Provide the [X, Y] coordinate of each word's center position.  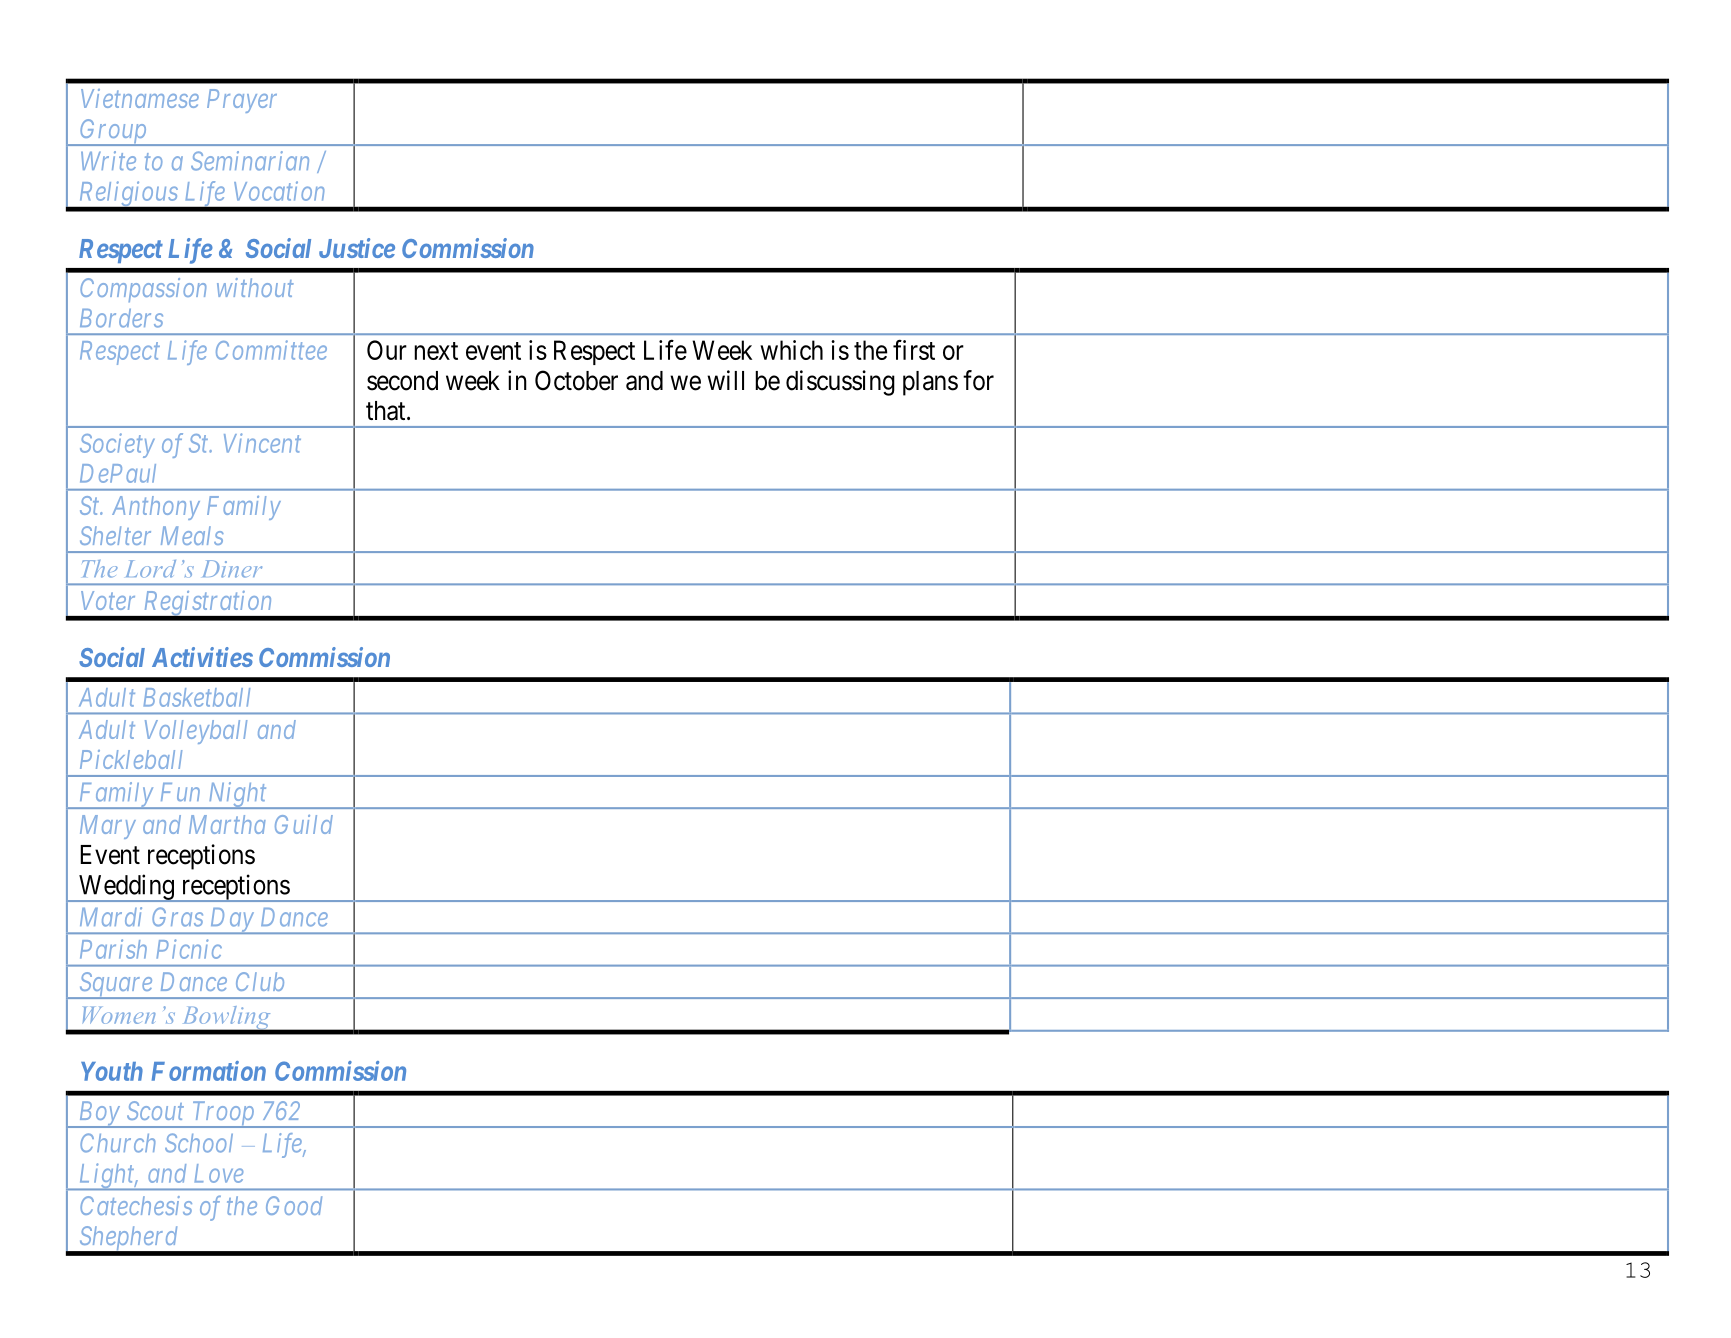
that [387, 411]
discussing [840, 383]
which [791, 350]
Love [219, 1173]
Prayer [242, 101]
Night [237, 795]
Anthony [156, 508]
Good [294, 1205]
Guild [304, 824]
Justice [357, 248]
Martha [227, 824]
